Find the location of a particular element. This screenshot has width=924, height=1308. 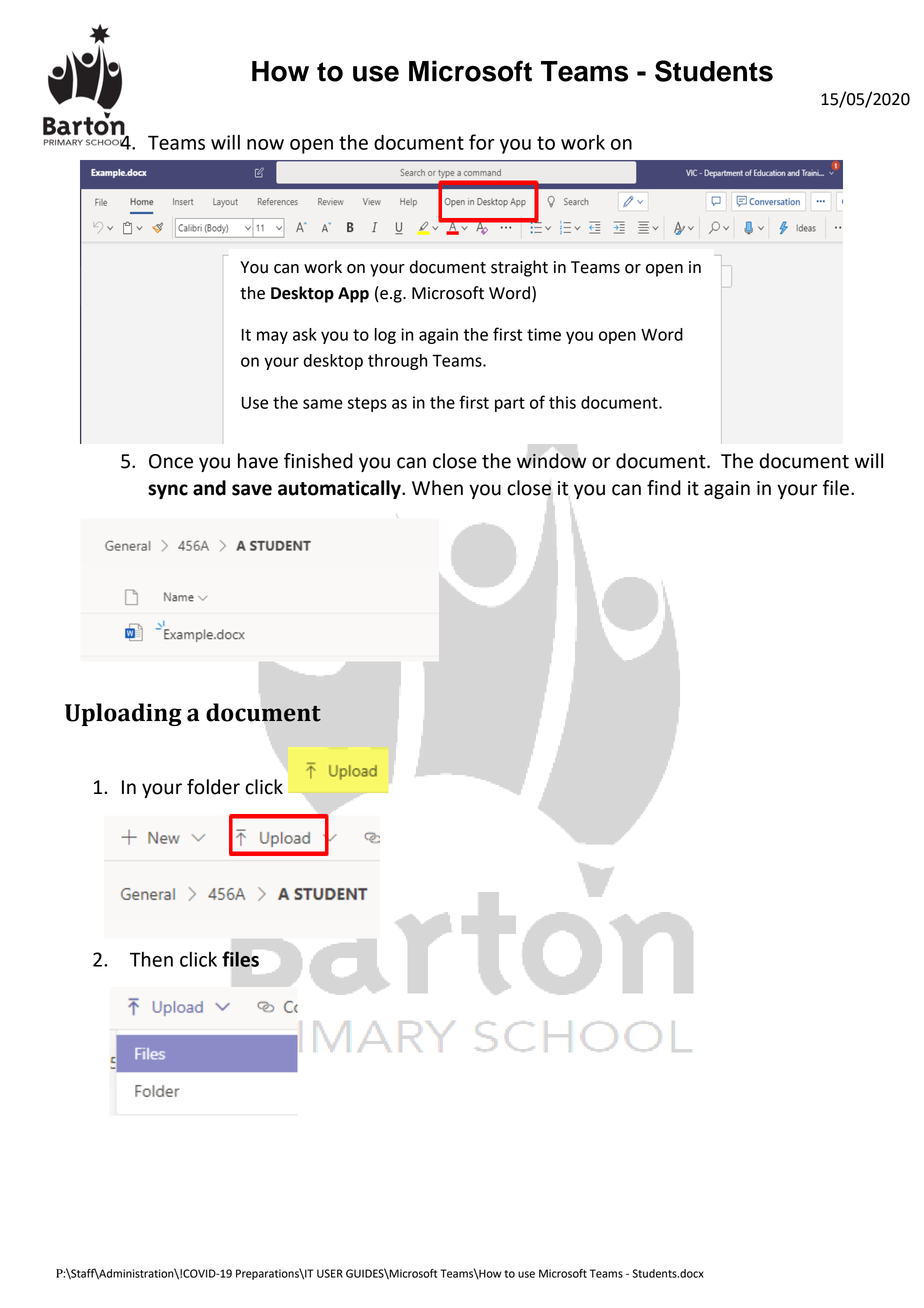

folder is located at coordinates (213, 787).
